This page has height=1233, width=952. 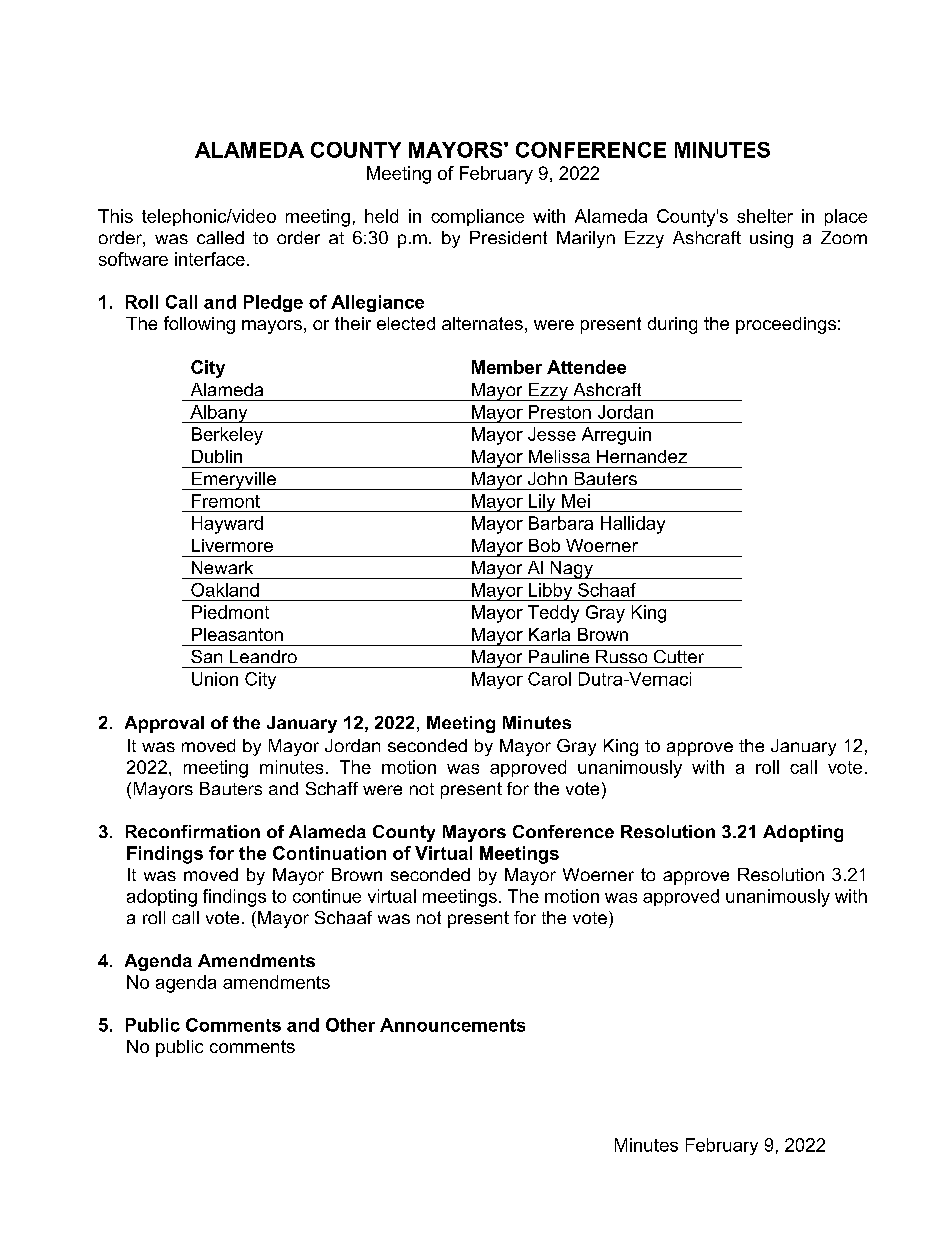 I want to click on President, so click(x=508, y=237).
